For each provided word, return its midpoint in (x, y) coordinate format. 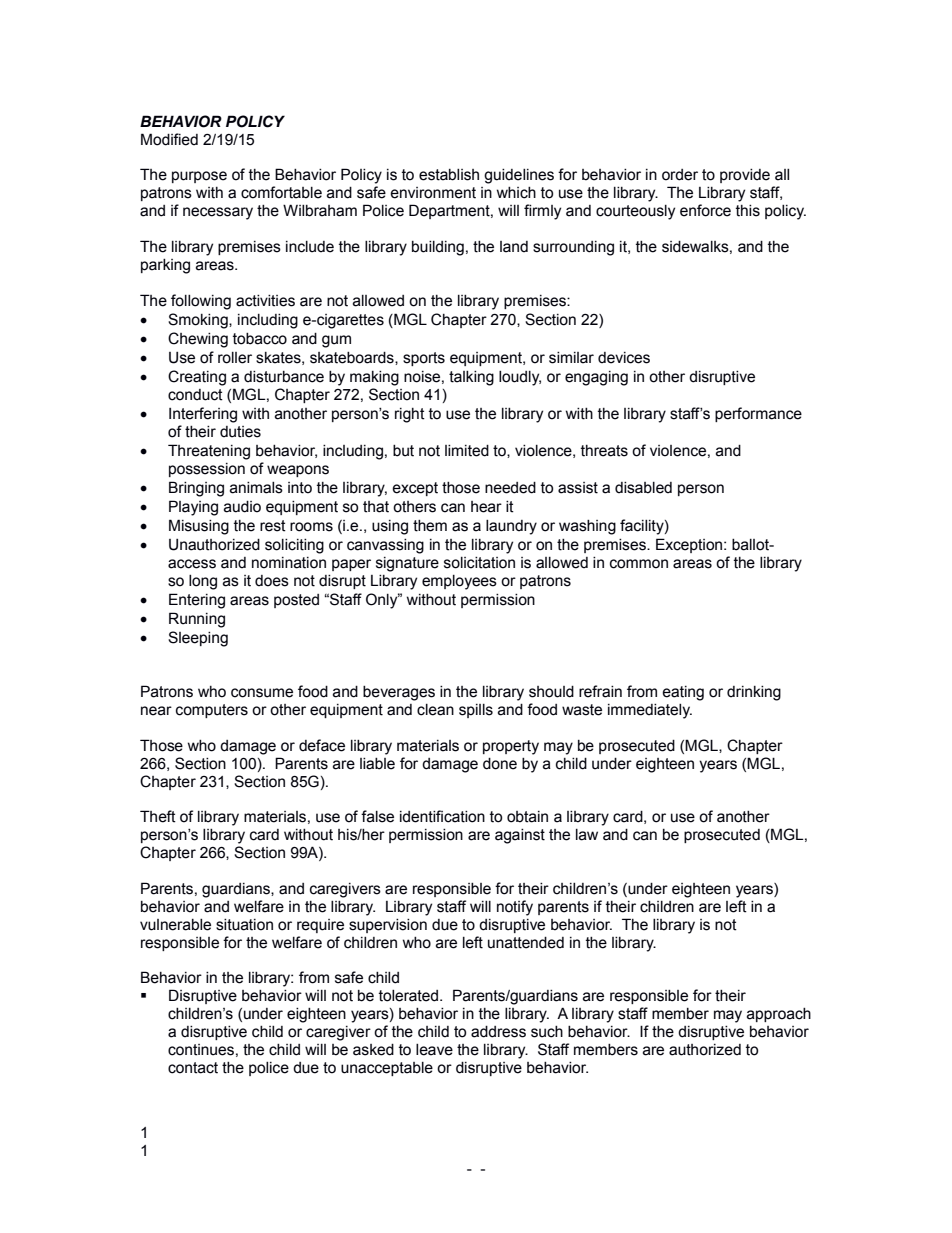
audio (242, 507)
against (520, 836)
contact (193, 1068)
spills (476, 711)
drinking (754, 693)
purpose (199, 177)
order (680, 175)
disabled (643, 488)
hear (486, 507)
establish (449, 175)
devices (624, 358)
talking (471, 378)
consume (262, 693)
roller (235, 358)
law (587, 835)
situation (244, 925)
